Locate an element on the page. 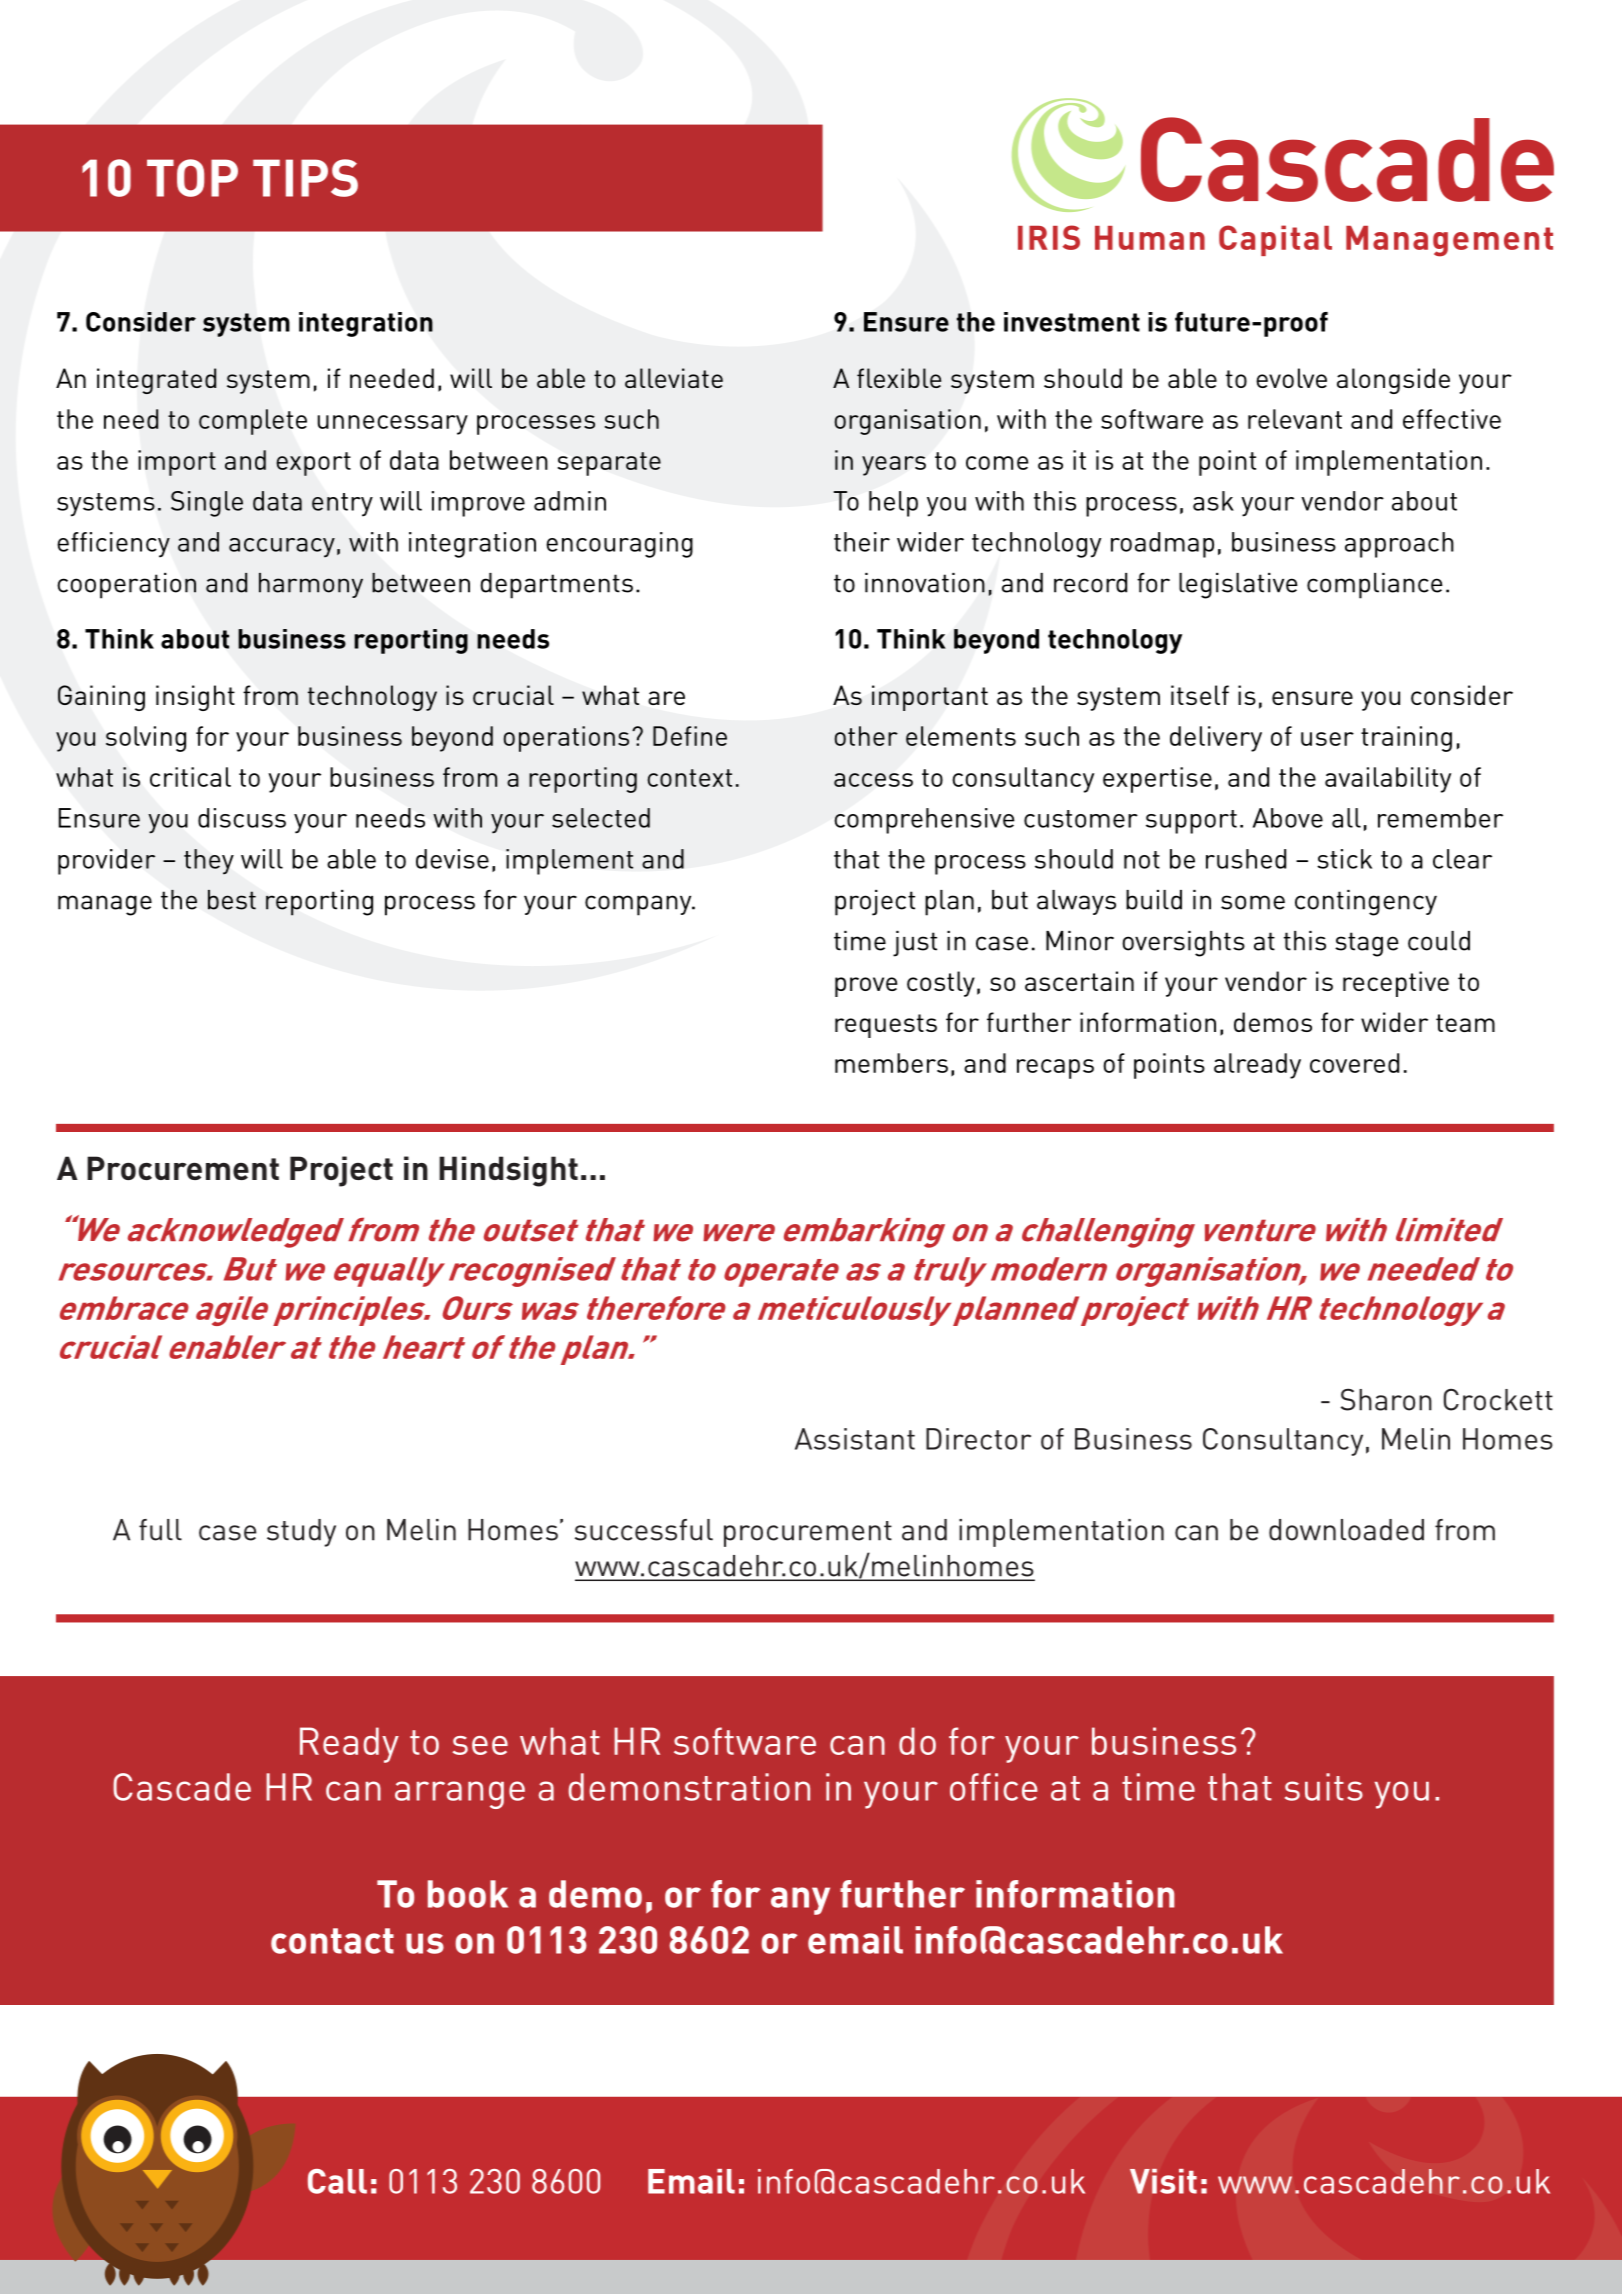  flexible is located at coordinates (899, 378).
